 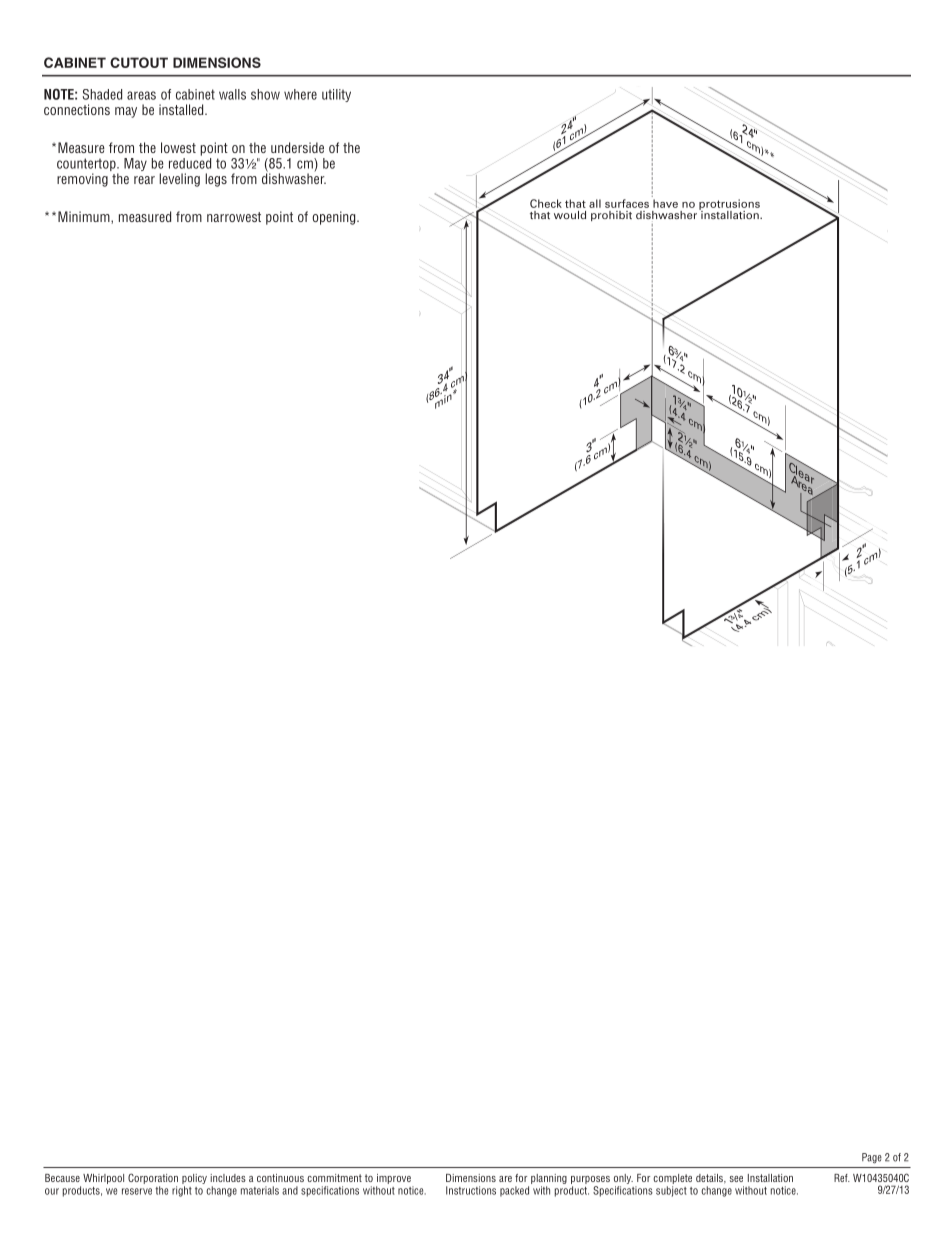 I want to click on narrowest, so click(x=234, y=217).
